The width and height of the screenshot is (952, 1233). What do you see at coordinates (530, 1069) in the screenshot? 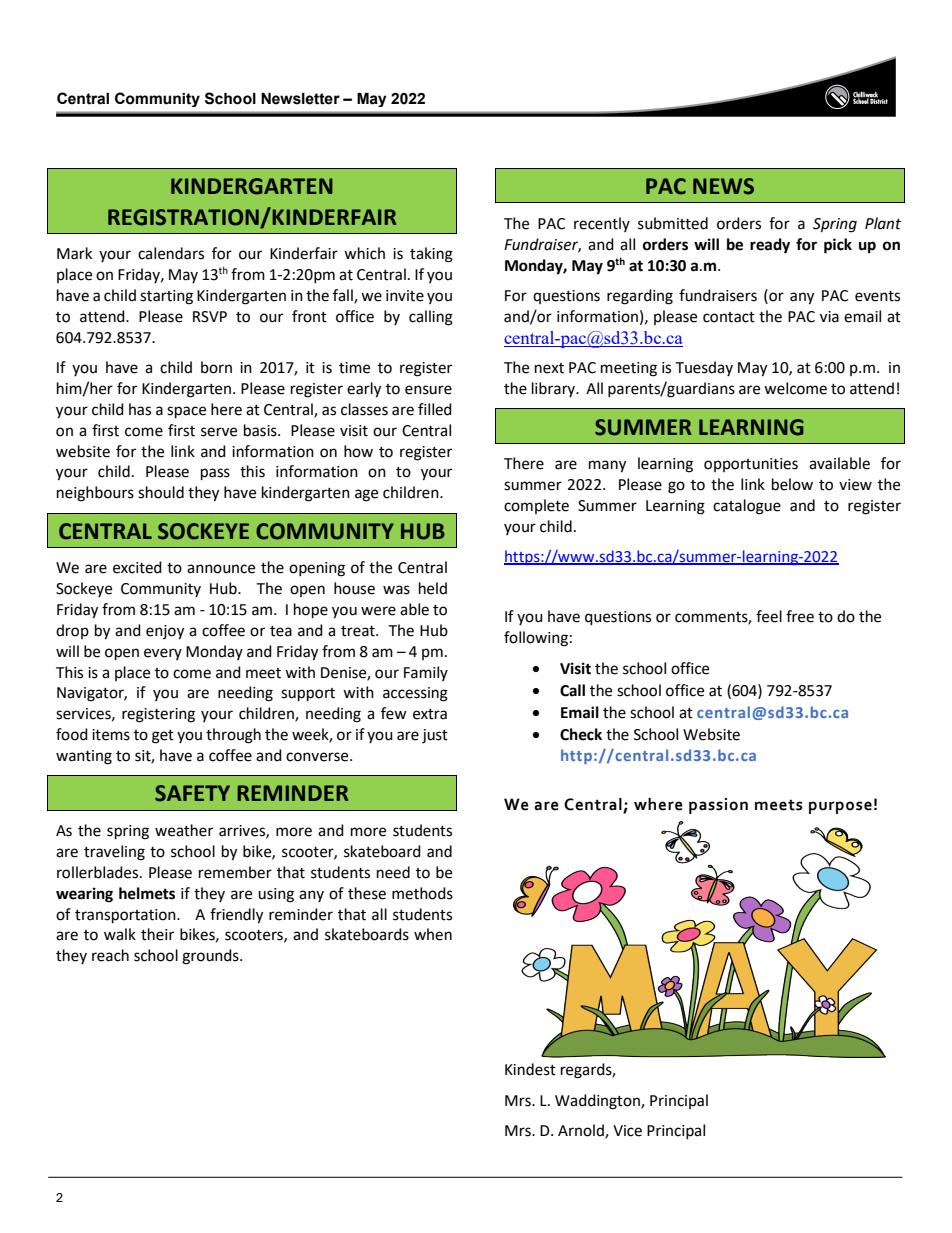
I see `Kindest` at bounding box center [530, 1069].
